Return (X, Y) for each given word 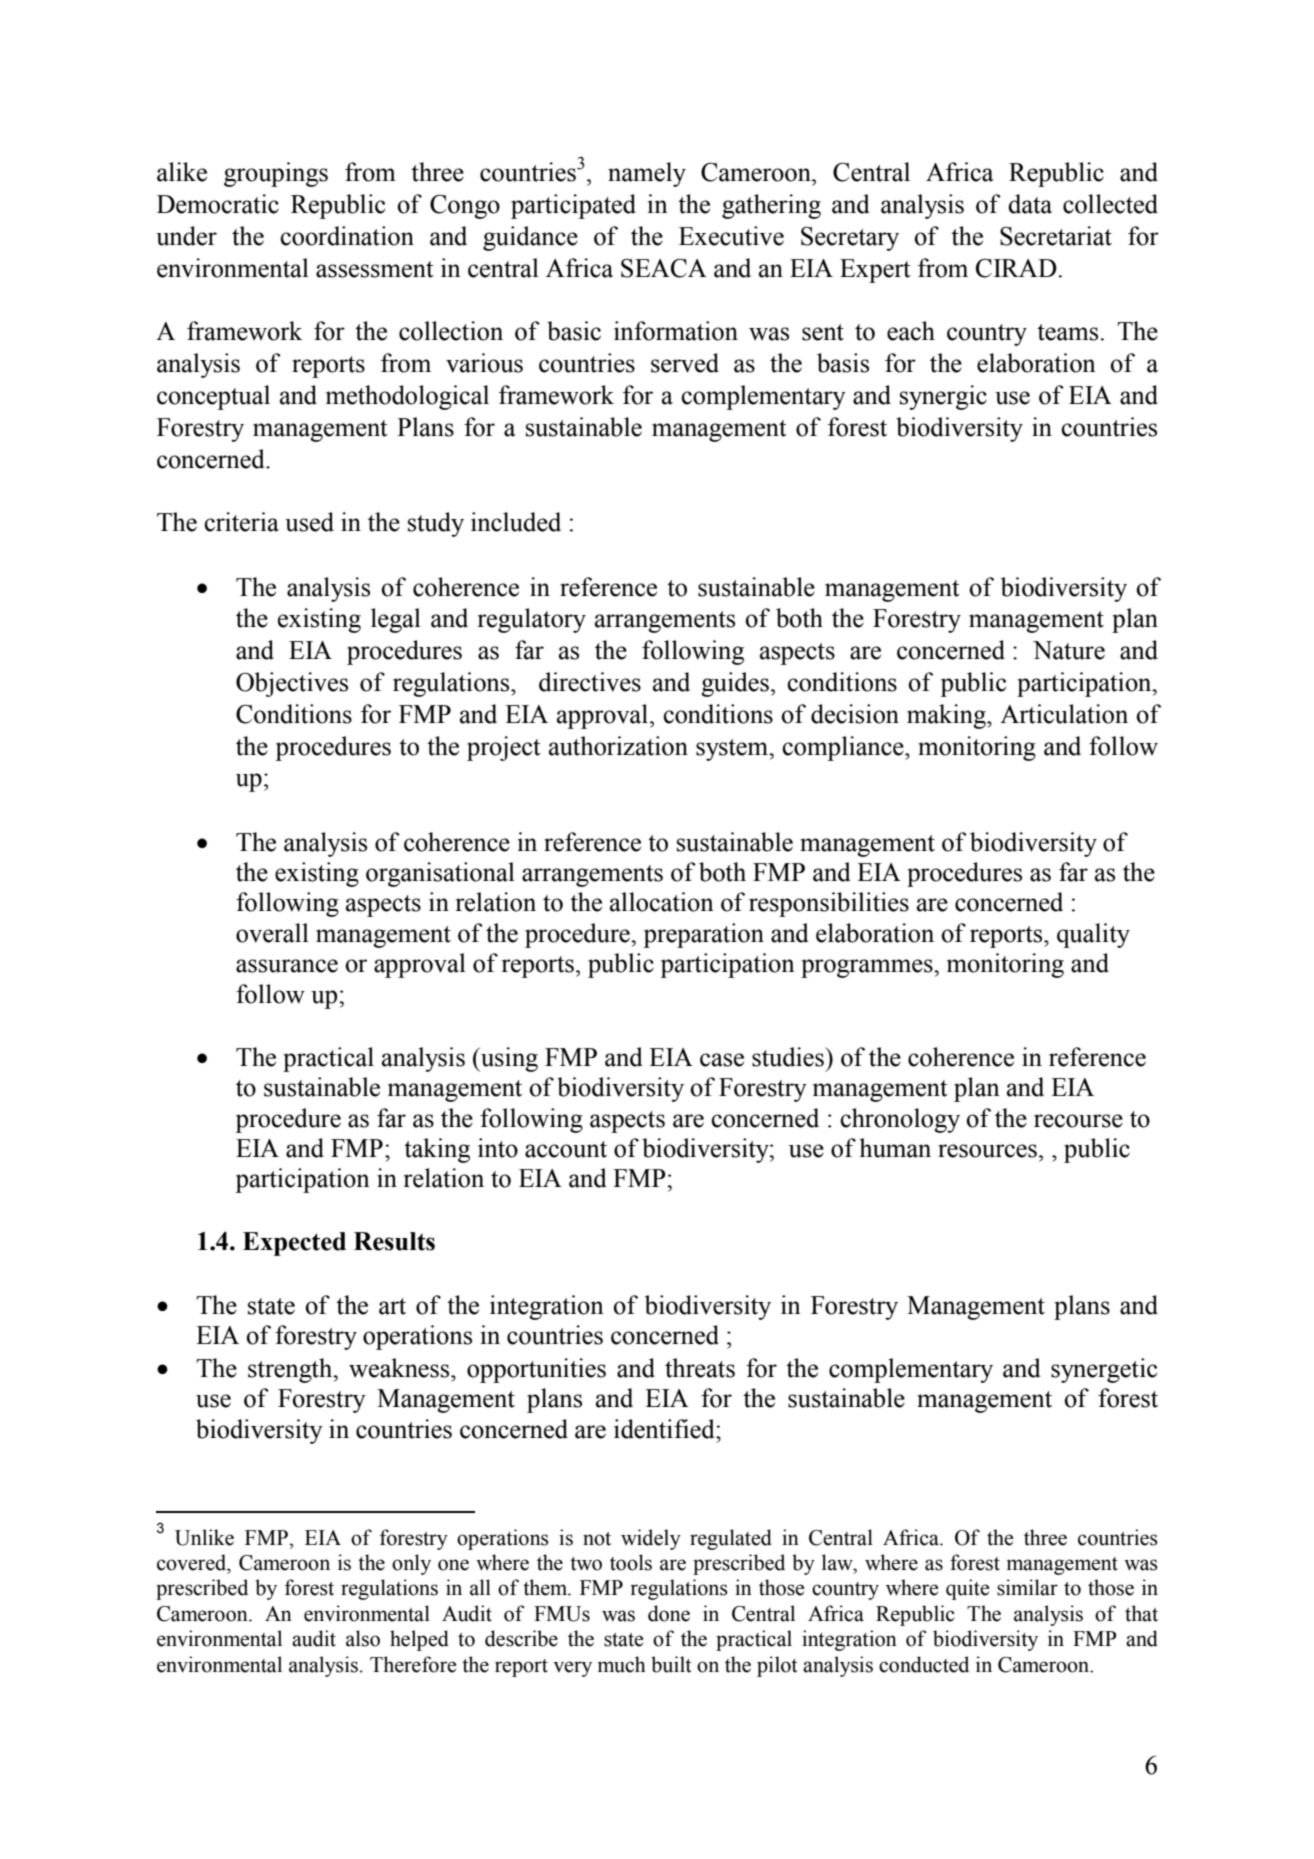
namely (647, 174)
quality (1093, 935)
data (1030, 204)
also (363, 1638)
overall (272, 933)
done (669, 1613)
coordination (347, 236)
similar (1027, 1587)
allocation (662, 902)
